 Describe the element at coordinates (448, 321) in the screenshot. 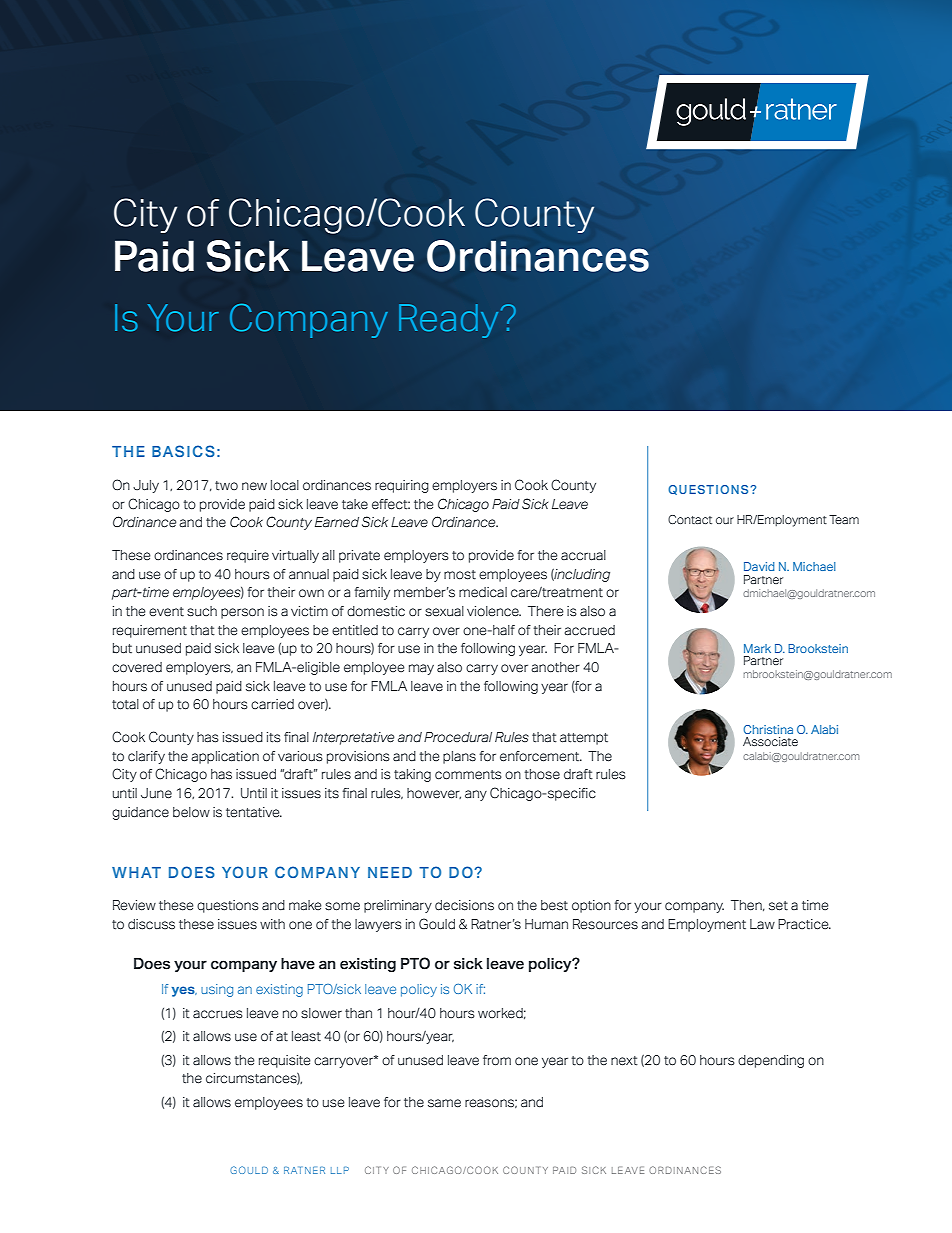

I see `Ready` at that location.
